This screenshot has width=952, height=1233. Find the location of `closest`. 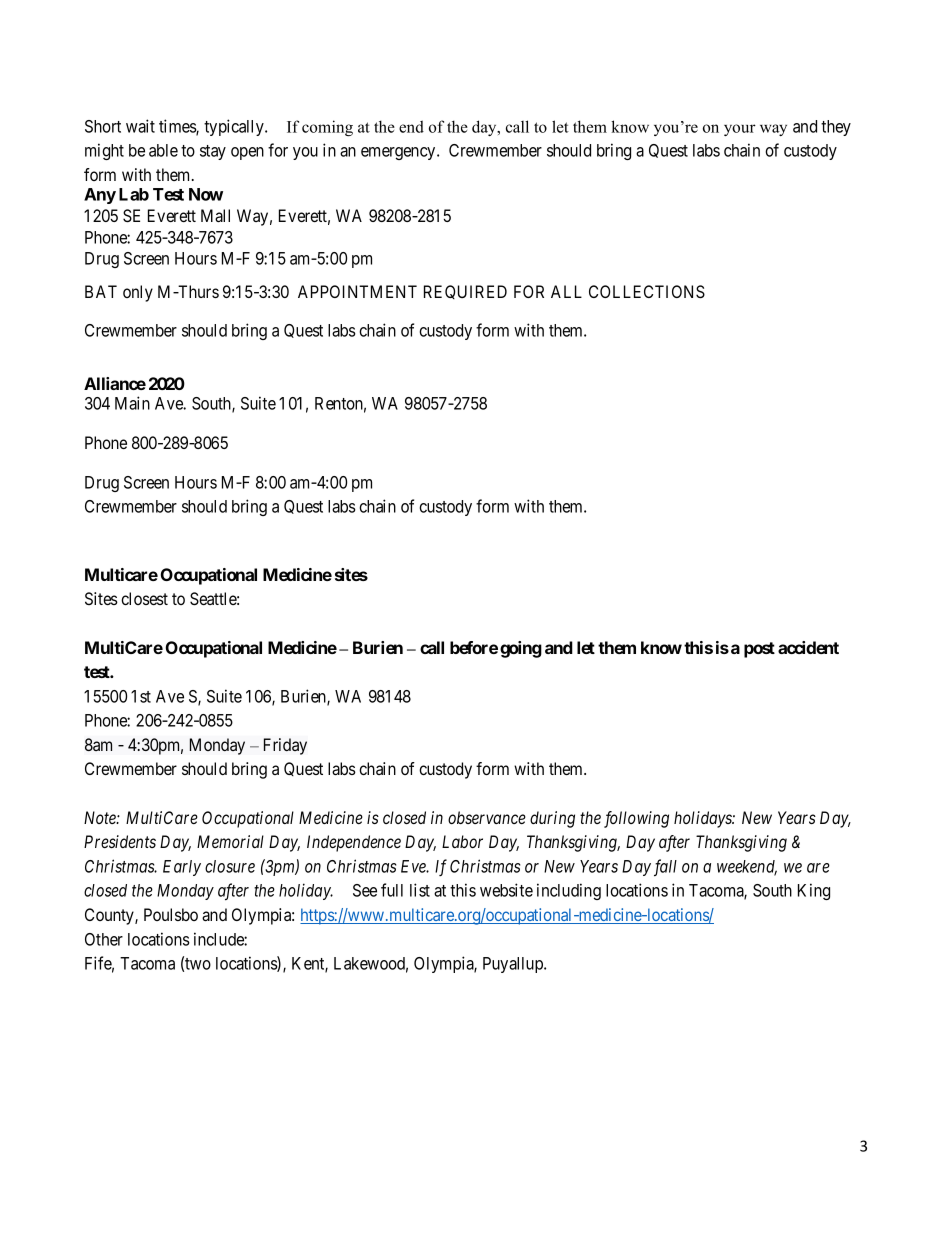

closest is located at coordinates (144, 598).
